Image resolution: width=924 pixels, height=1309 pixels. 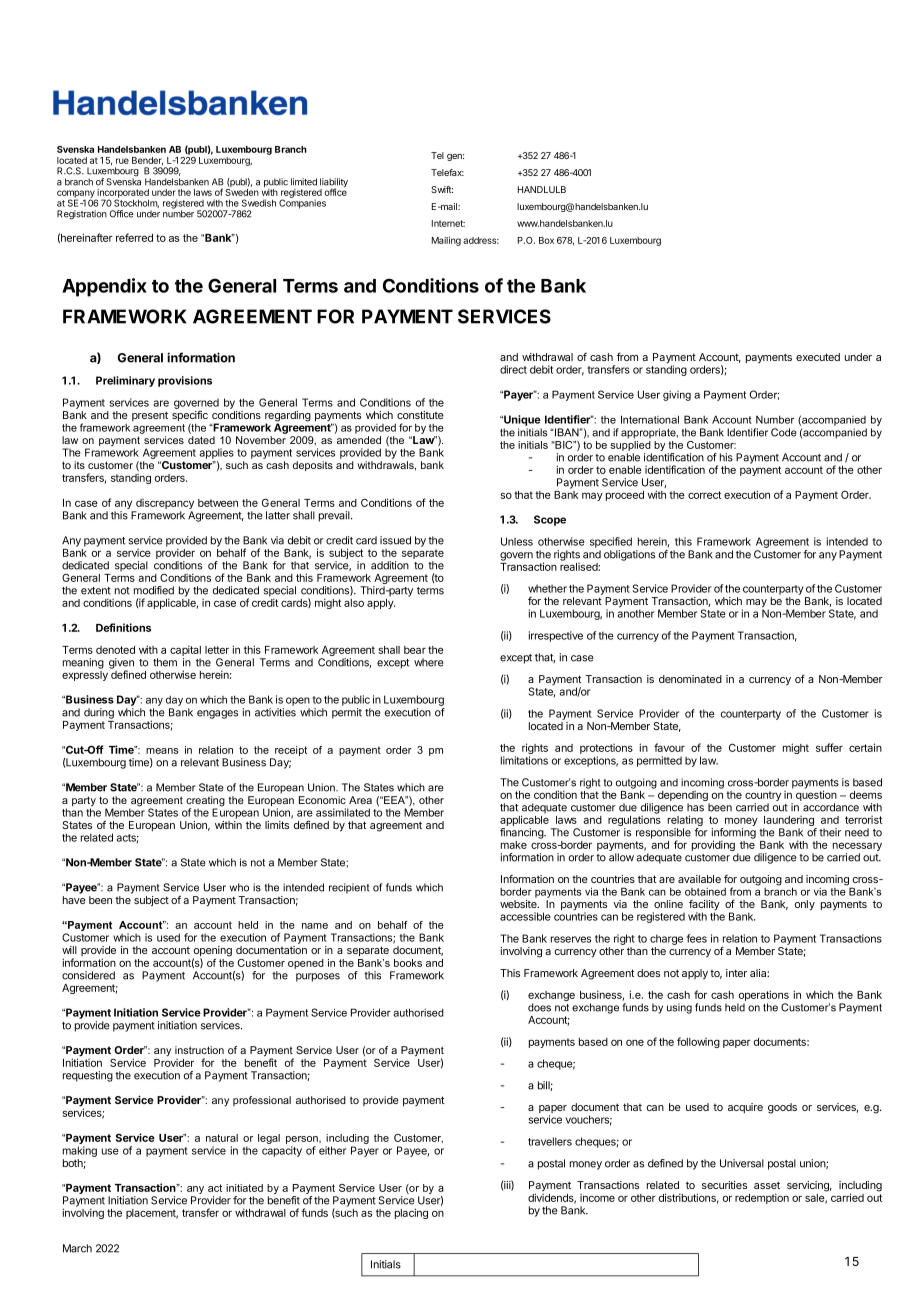 I want to click on operations, so click(x=763, y=997).
